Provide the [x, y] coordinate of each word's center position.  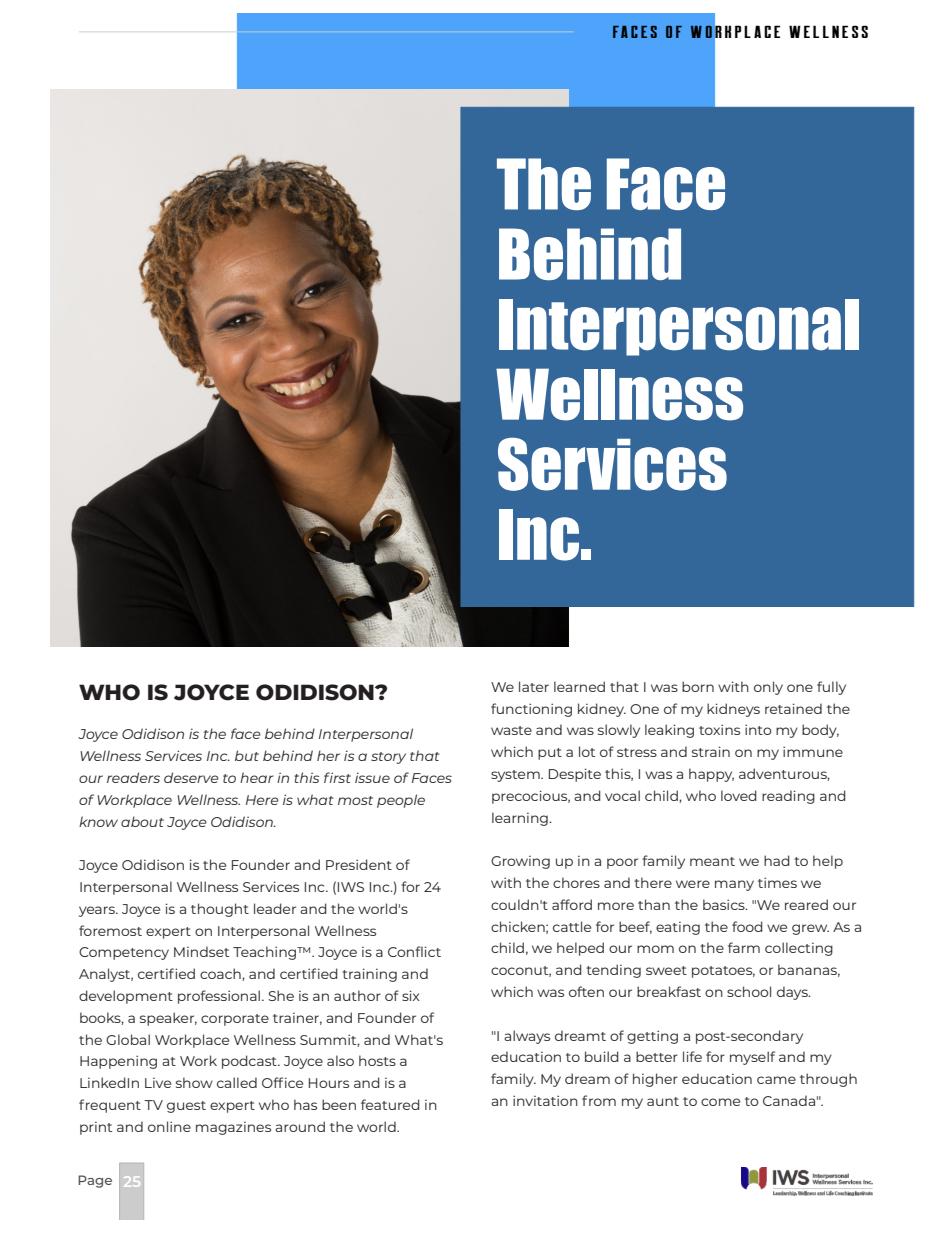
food [747, 926]
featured [390, 1104]
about [142, 821]
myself [752, 1058]
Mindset [201, 951]
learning [521, 819]
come [720, 1102]
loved [739, 795]
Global [128, 1039]
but [247, 755]
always [527, 1037]
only [768, 688]
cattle [572, 926]
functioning [531, 710]
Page [95, 1181]
